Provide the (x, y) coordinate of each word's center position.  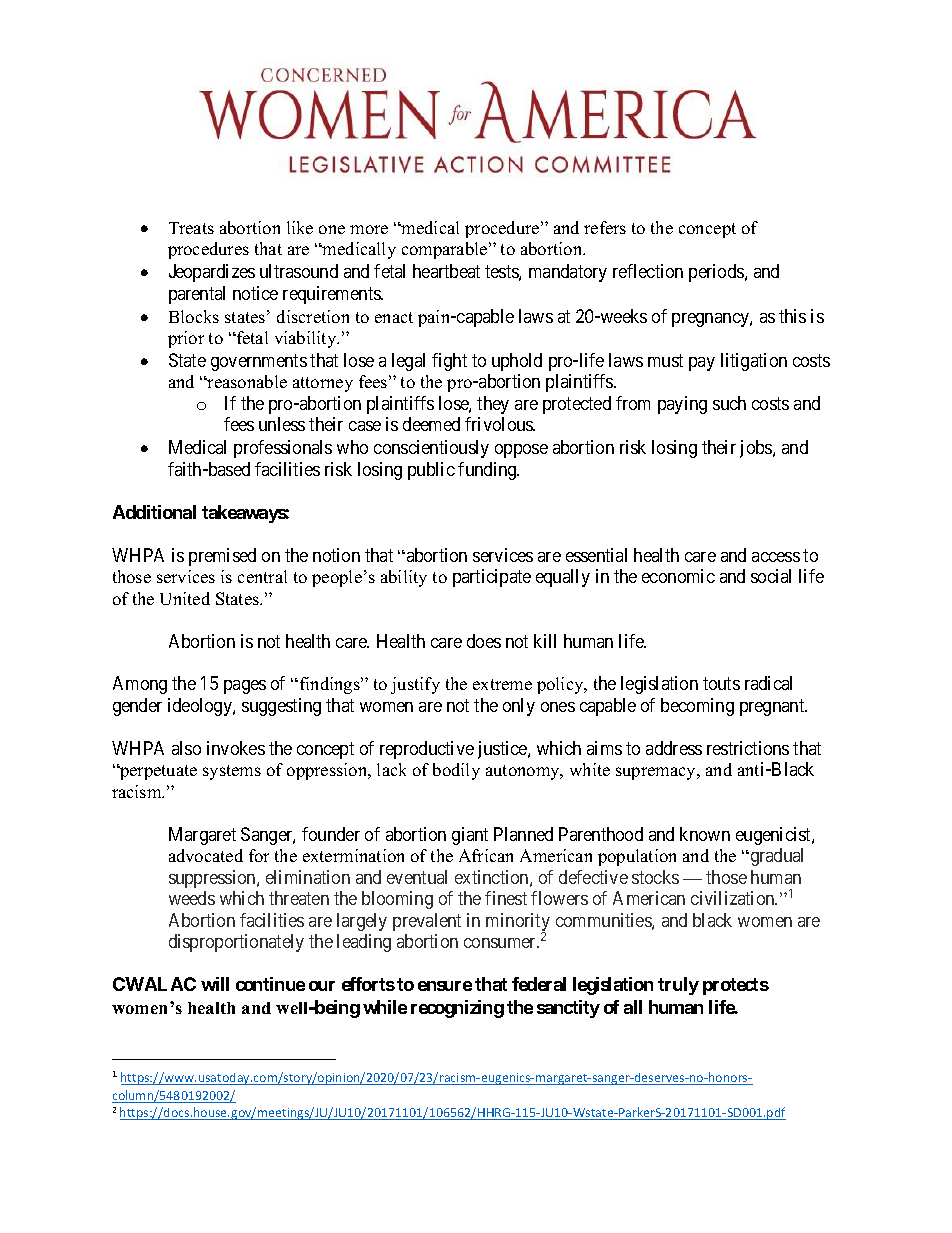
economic (678, 576)
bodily (456, 771)
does (484, 641)
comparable (446, 250)
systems (232, 772)
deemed (431, 424)
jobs (757, 449)
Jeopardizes (212, 273)
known (705, 834)
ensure (445, 986)
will (215, 984)
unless (282, 424)
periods (717, 273)
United (185, 598)
